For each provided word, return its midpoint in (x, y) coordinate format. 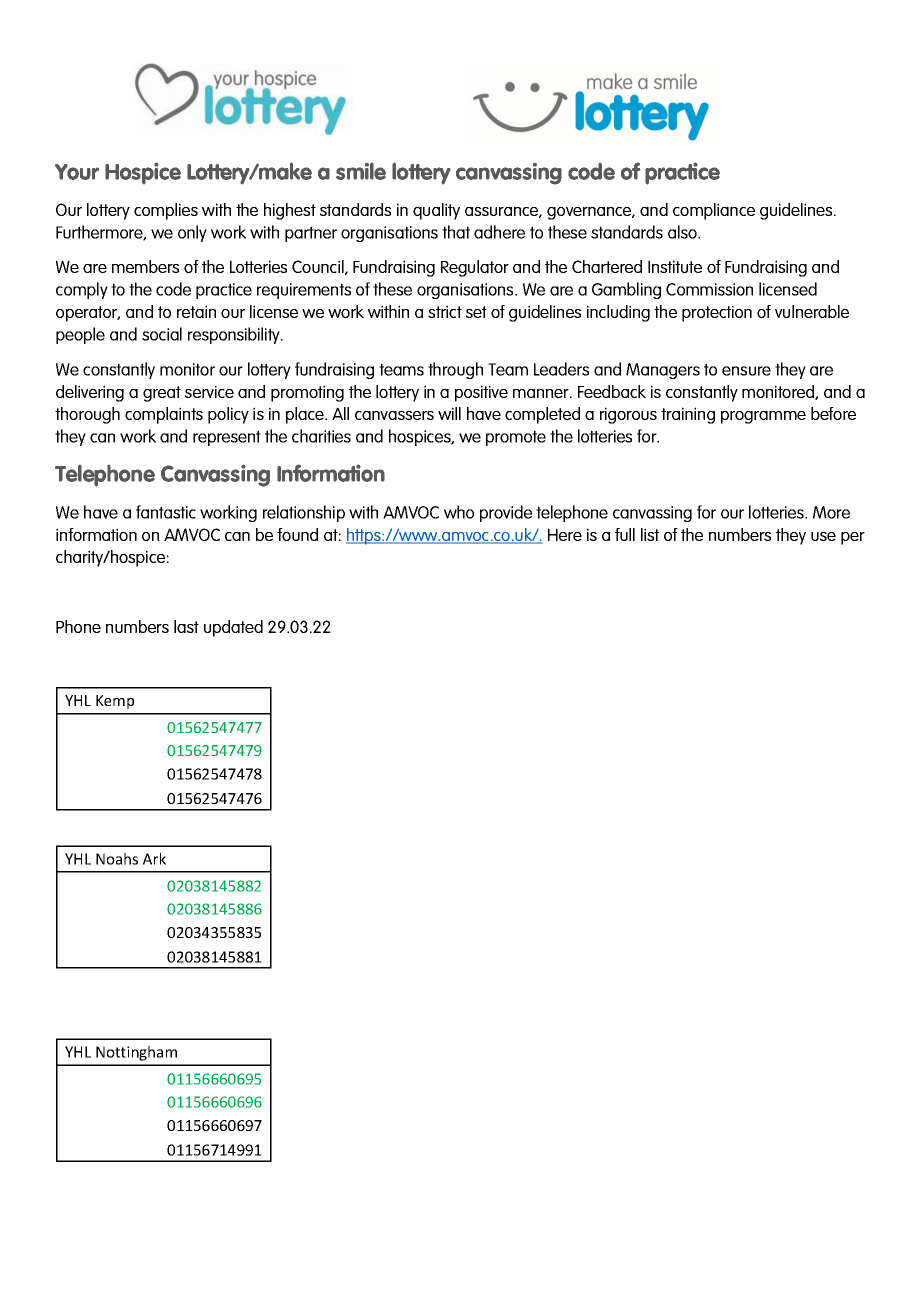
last (186, 626)
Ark (154, 859)
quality (436, 211)
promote (516, 438)
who (459, 512)
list (650, 534)
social (162, 334)
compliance (714, 211)
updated (233, 628)
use (823, 536)
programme (763, 417)
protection (717, 313)
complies (166, 211)
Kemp (115, 702)
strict (445, 311)
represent (227, 438)
